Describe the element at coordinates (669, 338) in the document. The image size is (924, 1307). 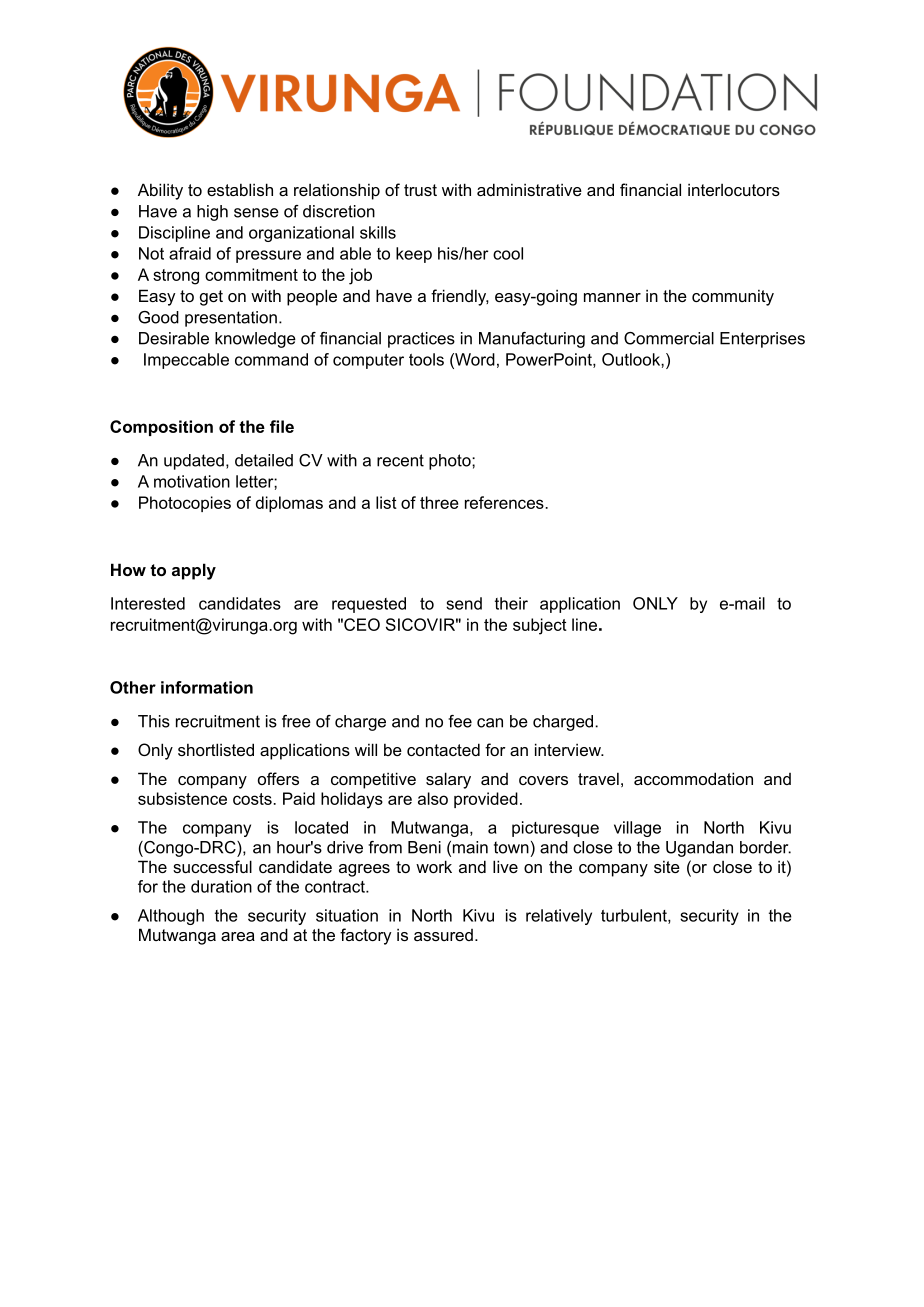
I see `Commercial` at that location.
